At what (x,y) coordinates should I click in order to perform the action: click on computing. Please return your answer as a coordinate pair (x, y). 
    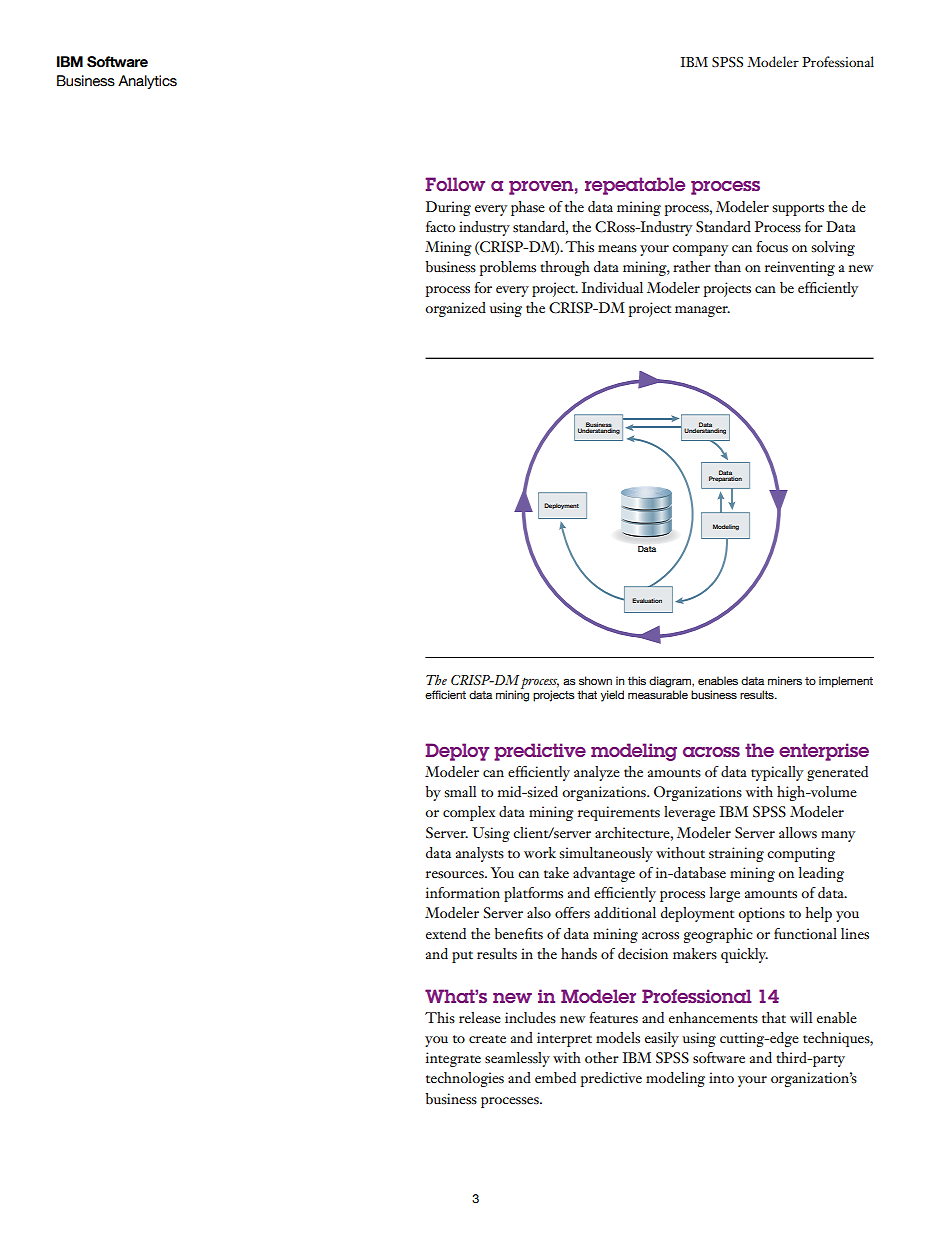
    Looking at the image, I should click on (801, 854).
